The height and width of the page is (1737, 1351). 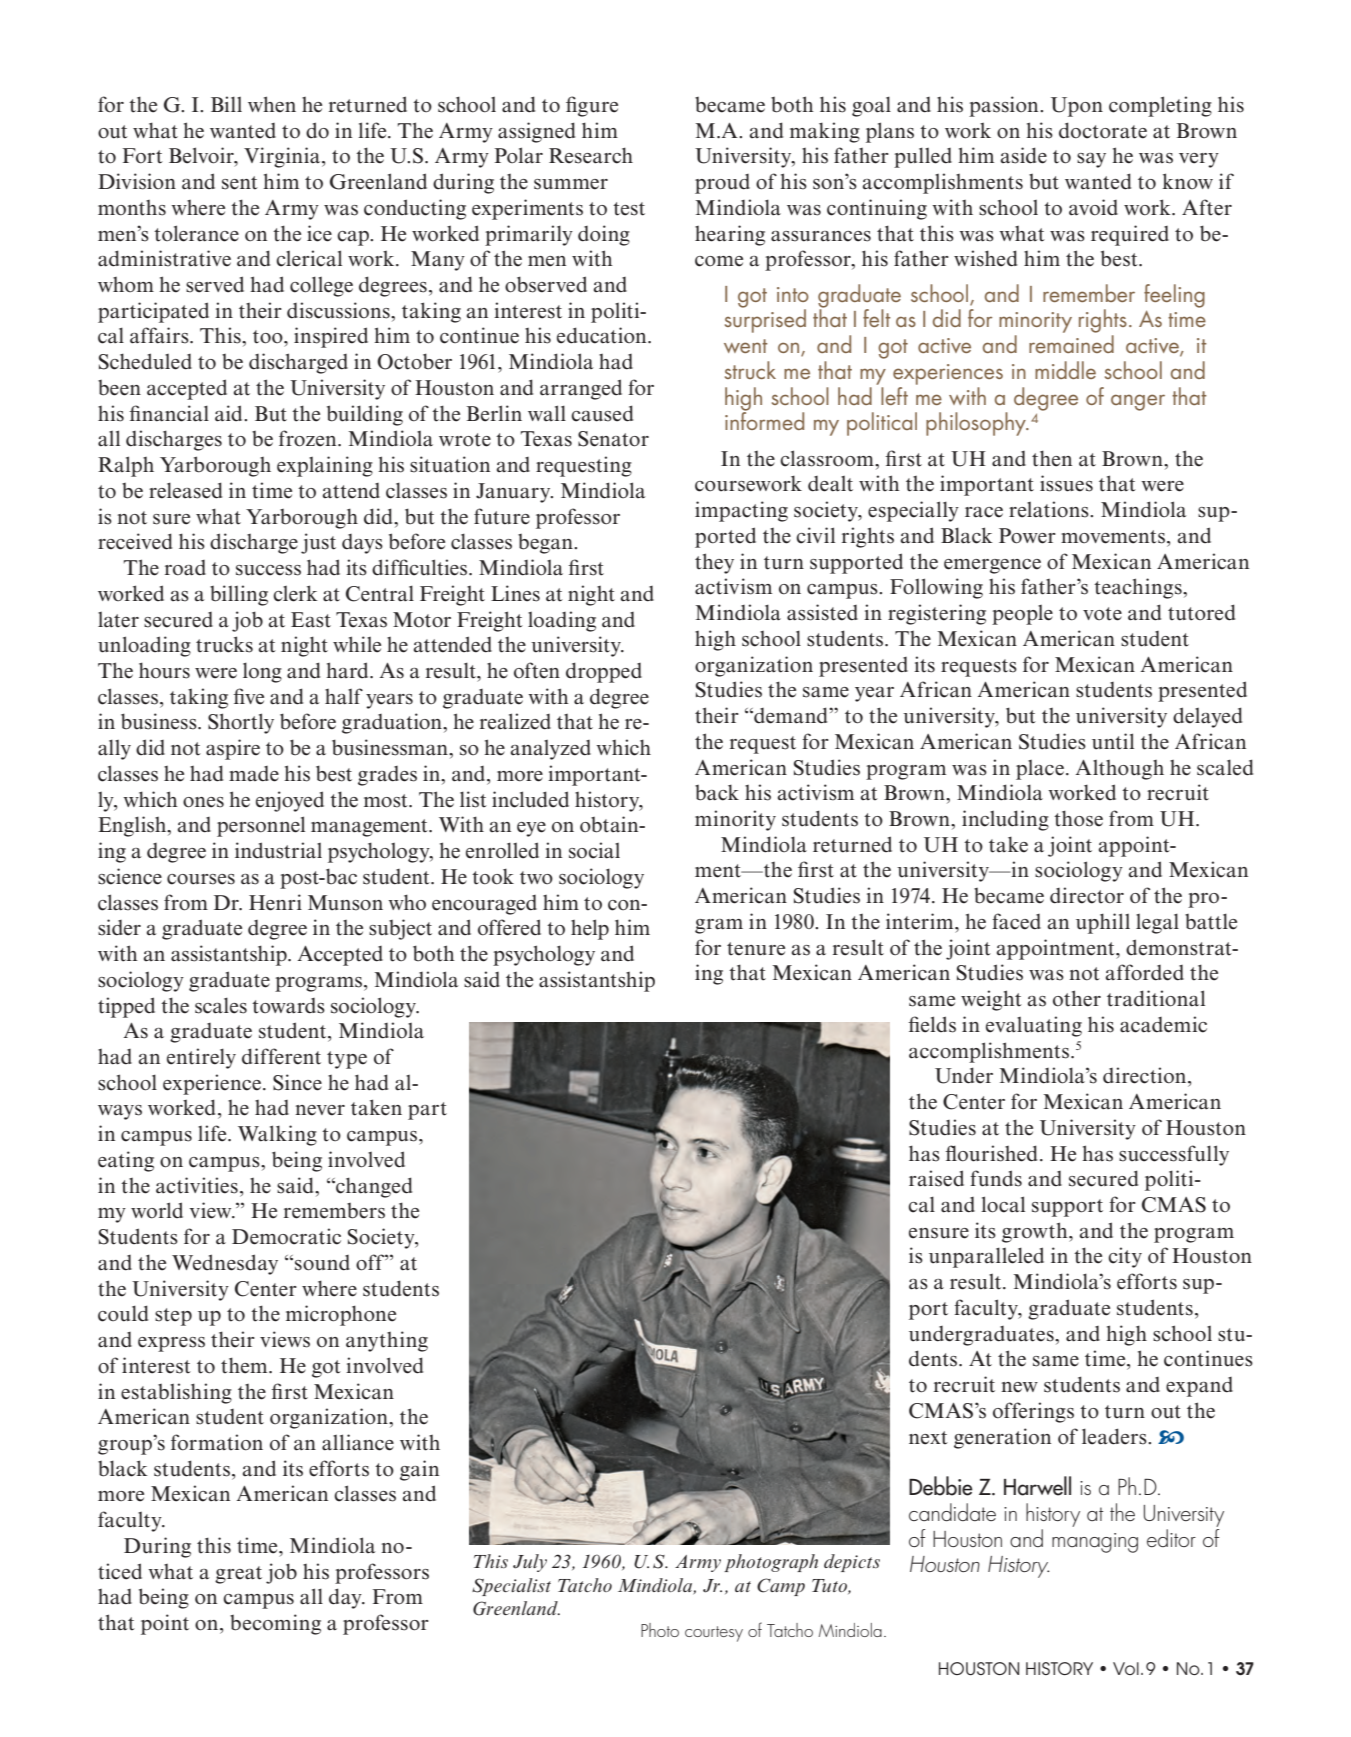 I want to click on say, so click(x=1091, y=160).
